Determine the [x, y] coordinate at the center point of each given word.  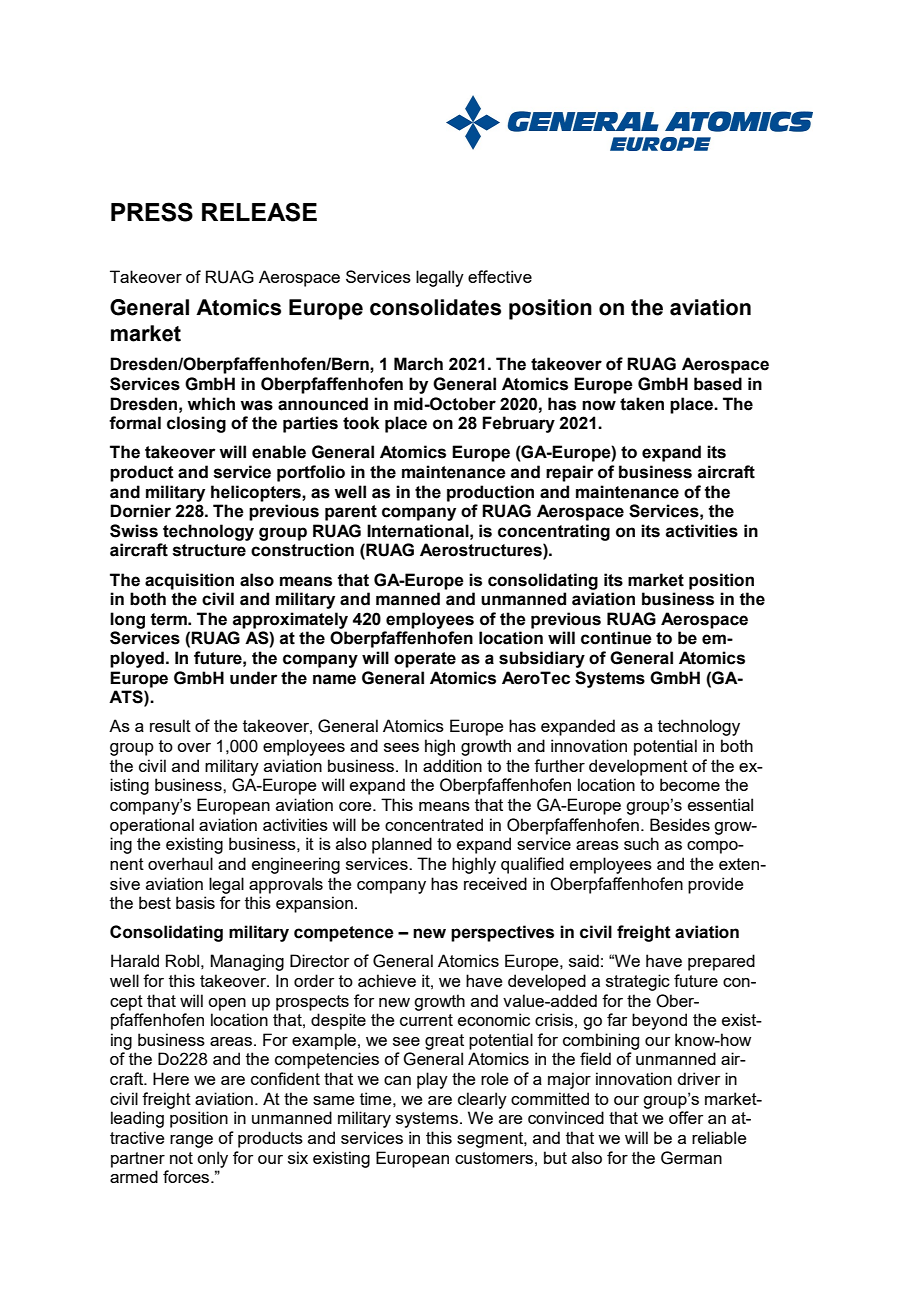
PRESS [152, 212]
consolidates [435, 307]
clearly [482, 1100]
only [212, 1159]
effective [500, 276]
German [691, 1158]
